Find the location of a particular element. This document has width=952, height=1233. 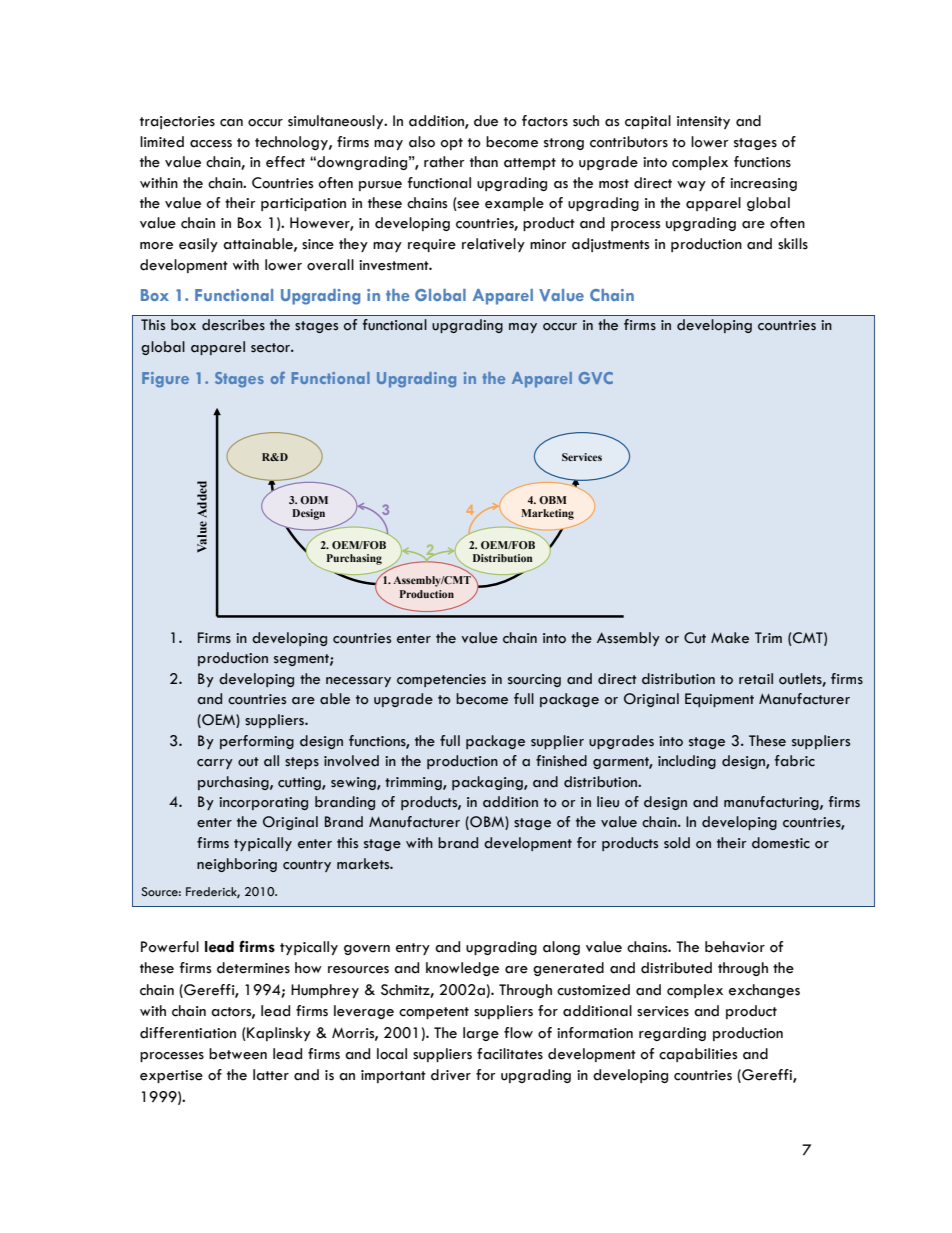

ODM is located at coordinates (314, 500).
